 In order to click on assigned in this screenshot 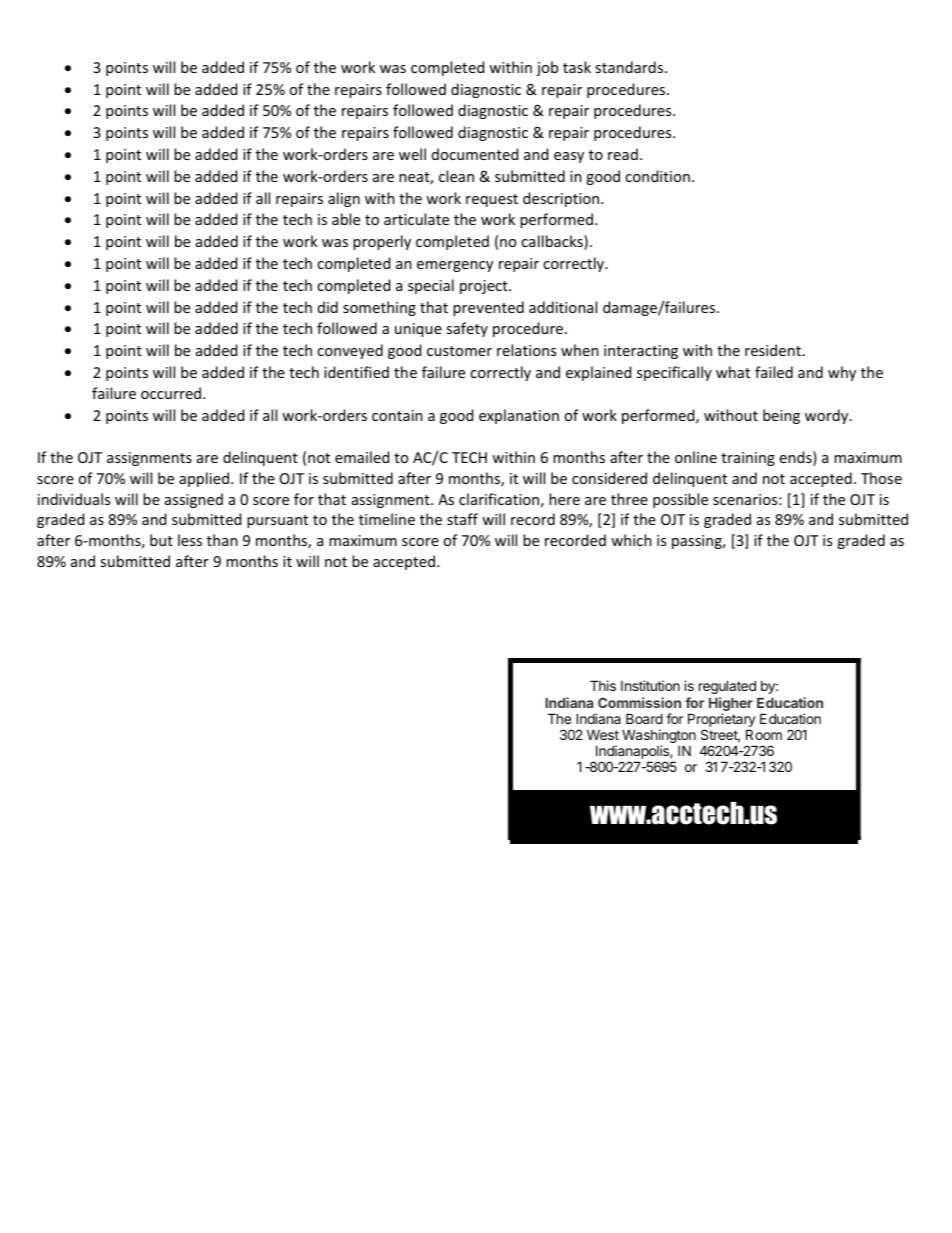, I will do `click(194, 500)`.
